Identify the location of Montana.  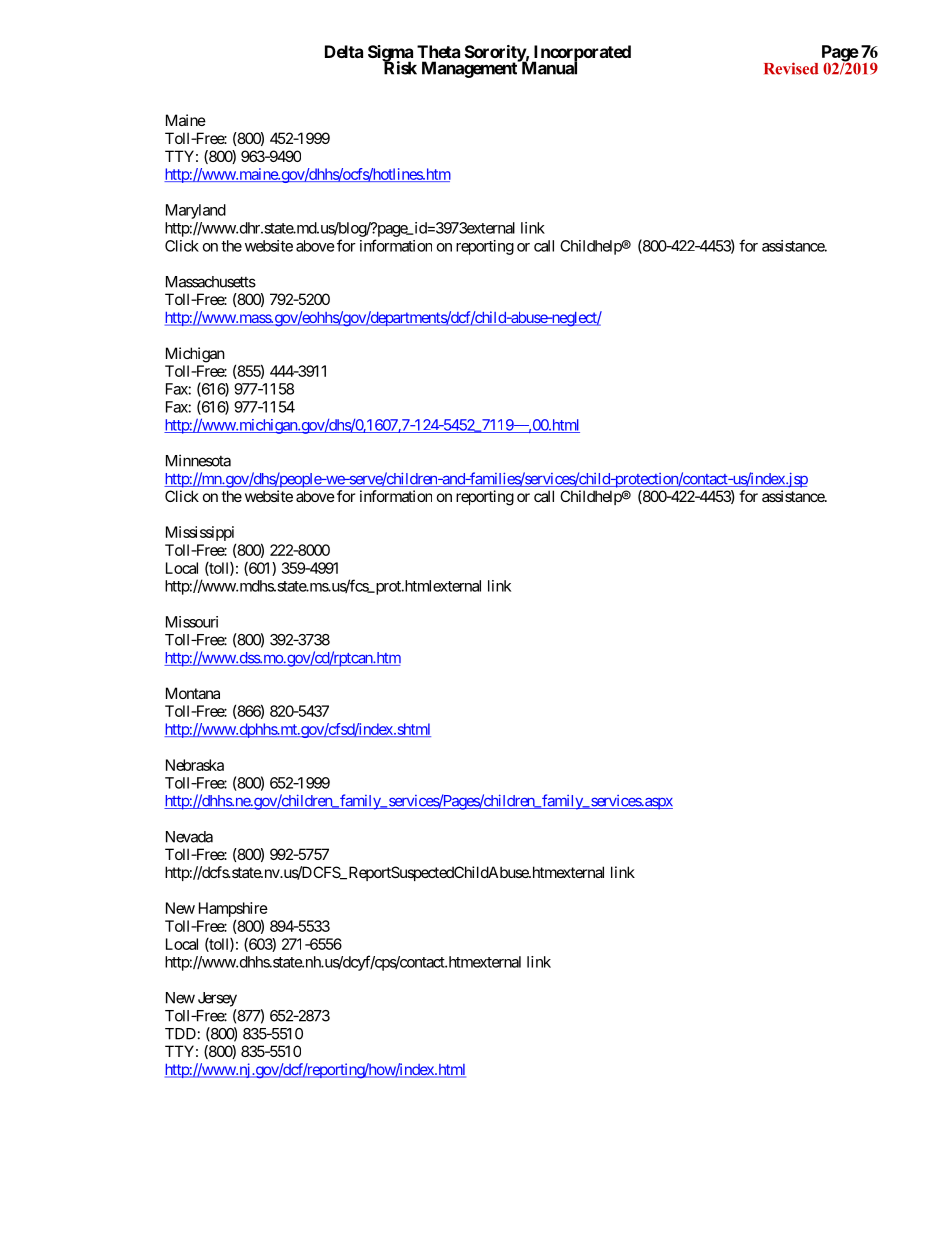
(193, 693).
